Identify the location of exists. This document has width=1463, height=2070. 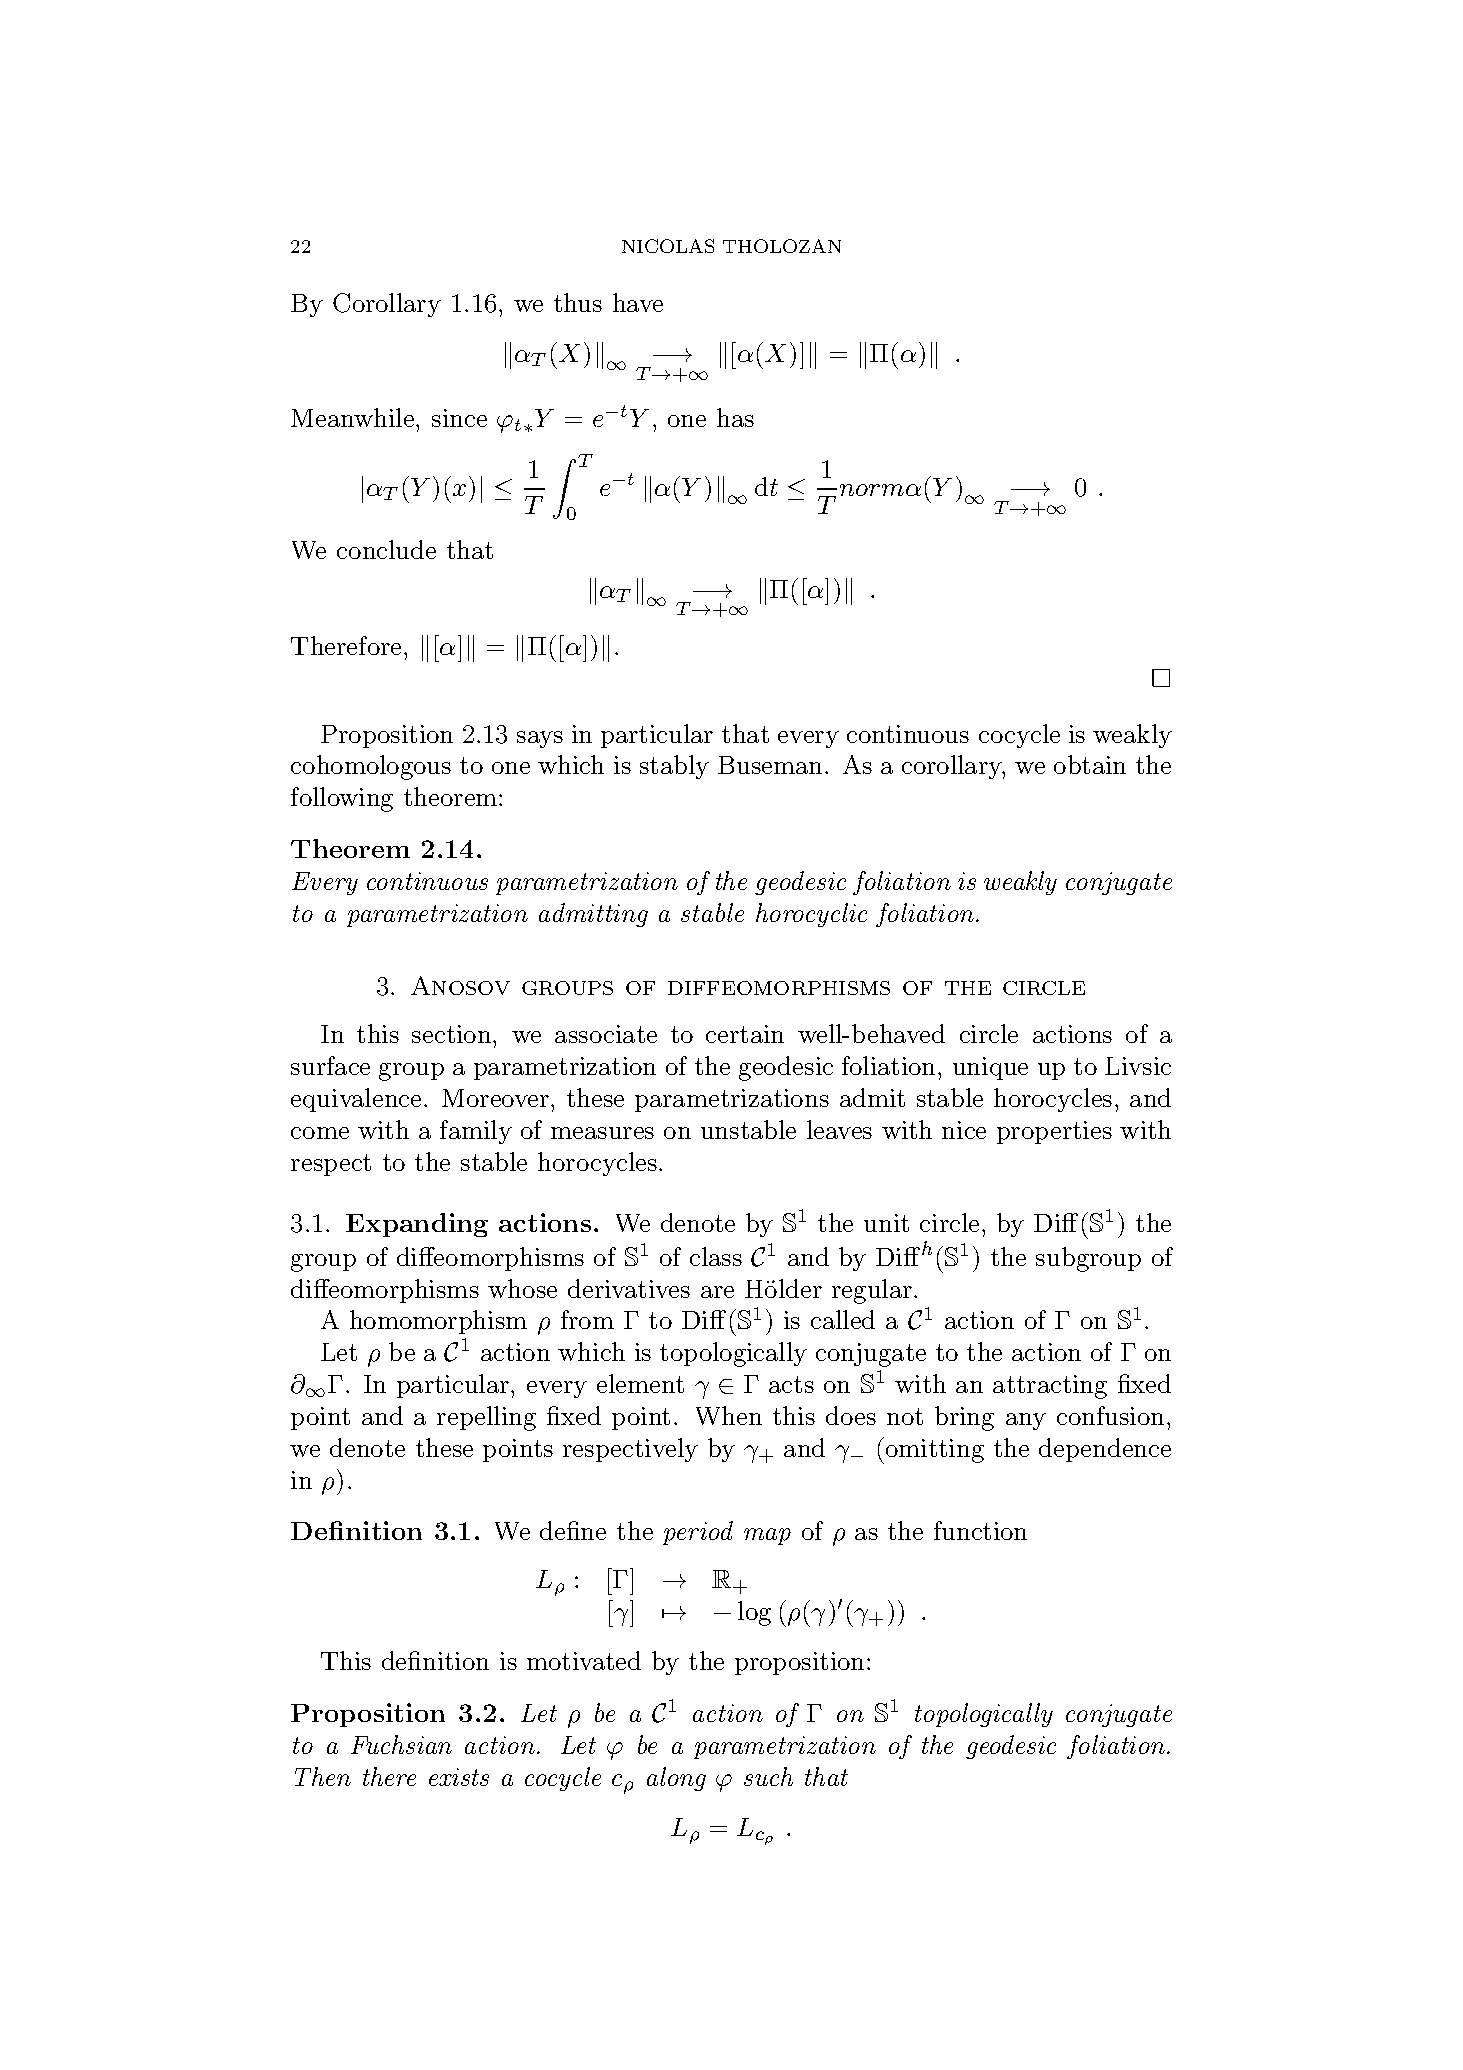
(459, 1777).
